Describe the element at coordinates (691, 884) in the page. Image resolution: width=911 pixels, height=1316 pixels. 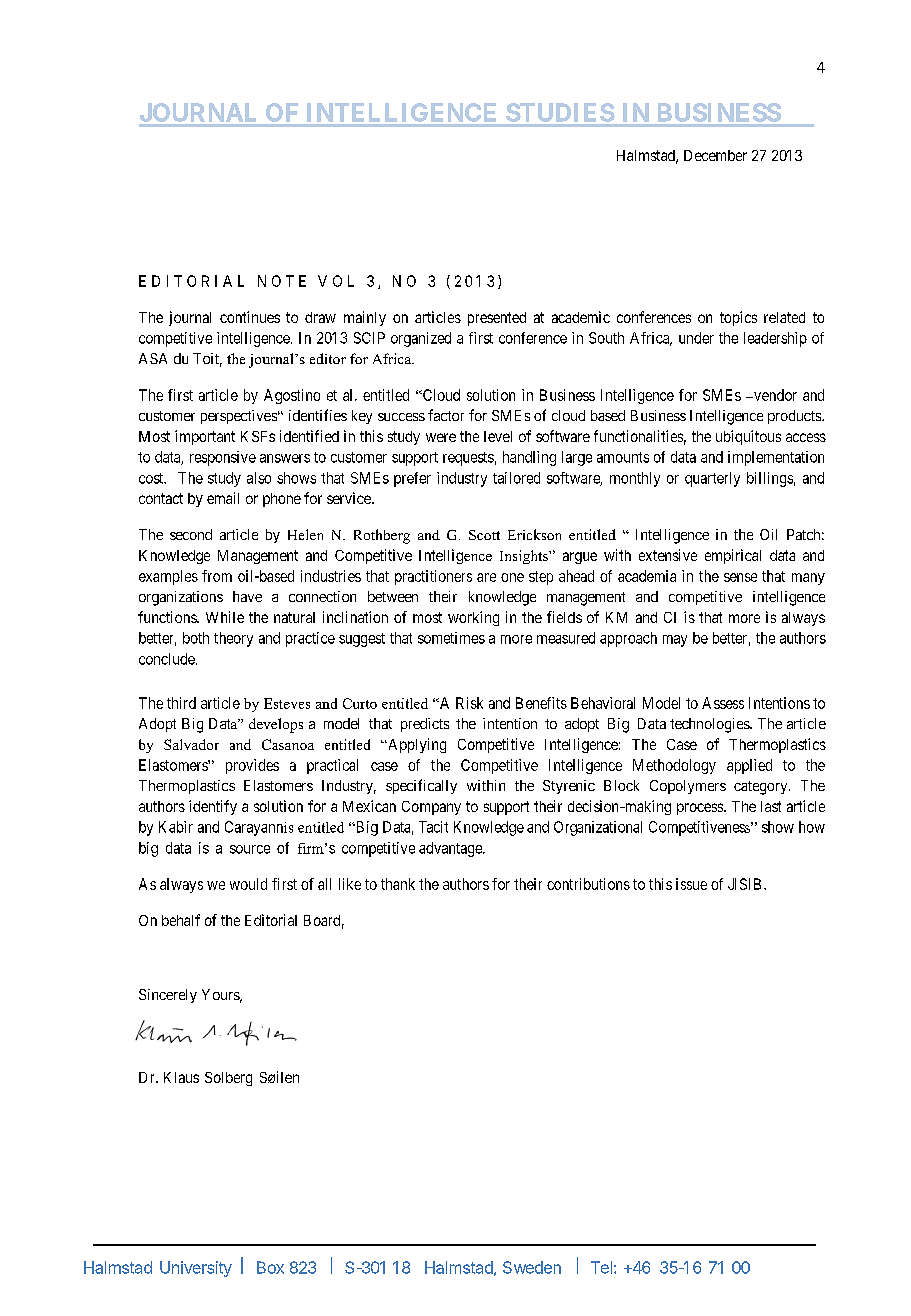
I see `issue` at that location.
